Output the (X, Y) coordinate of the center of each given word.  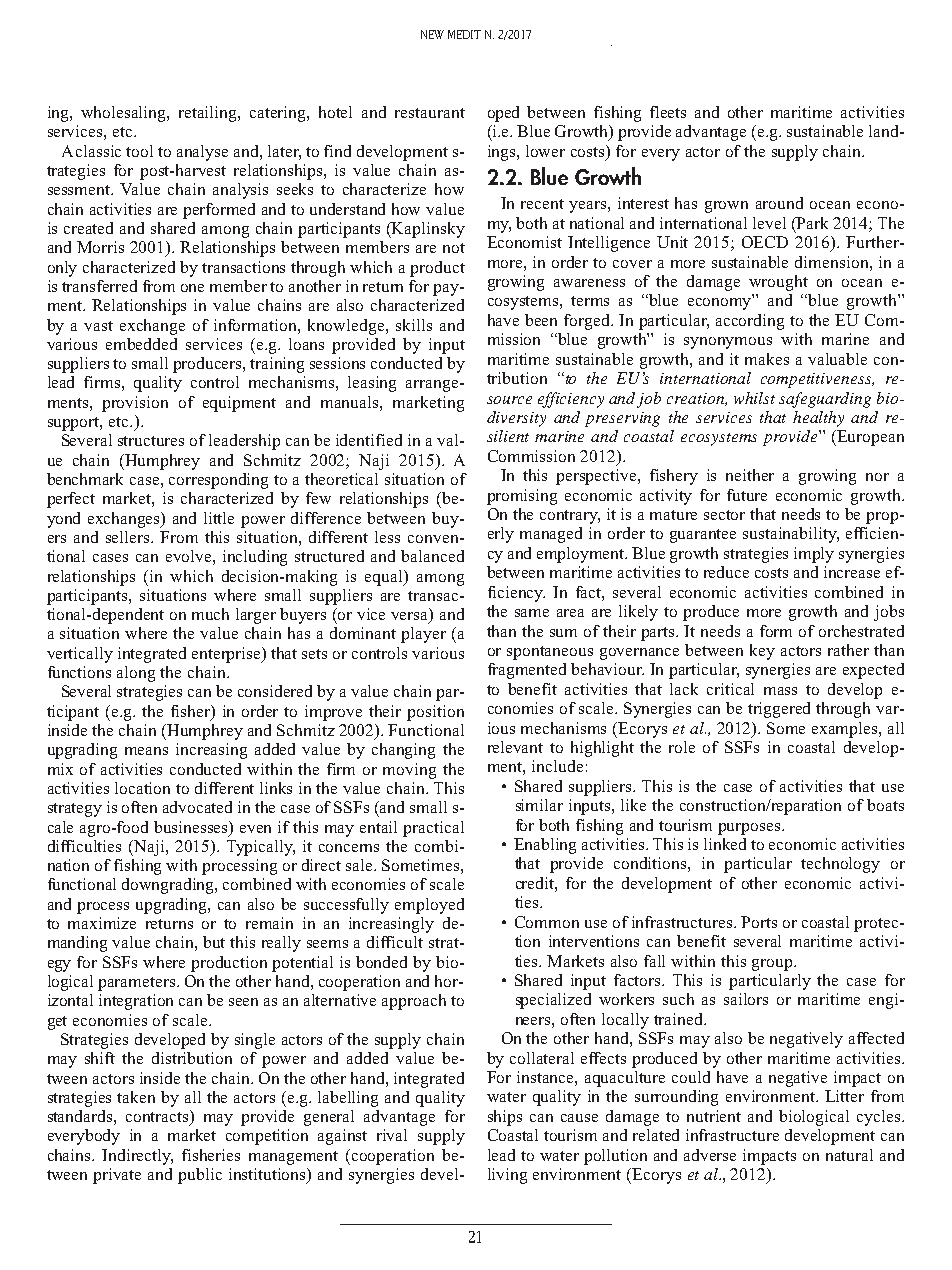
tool (139, 151)
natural (849, 1155)
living (507, 1176)
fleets (668, 112)
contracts (158, 1117)
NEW (432, 34)
